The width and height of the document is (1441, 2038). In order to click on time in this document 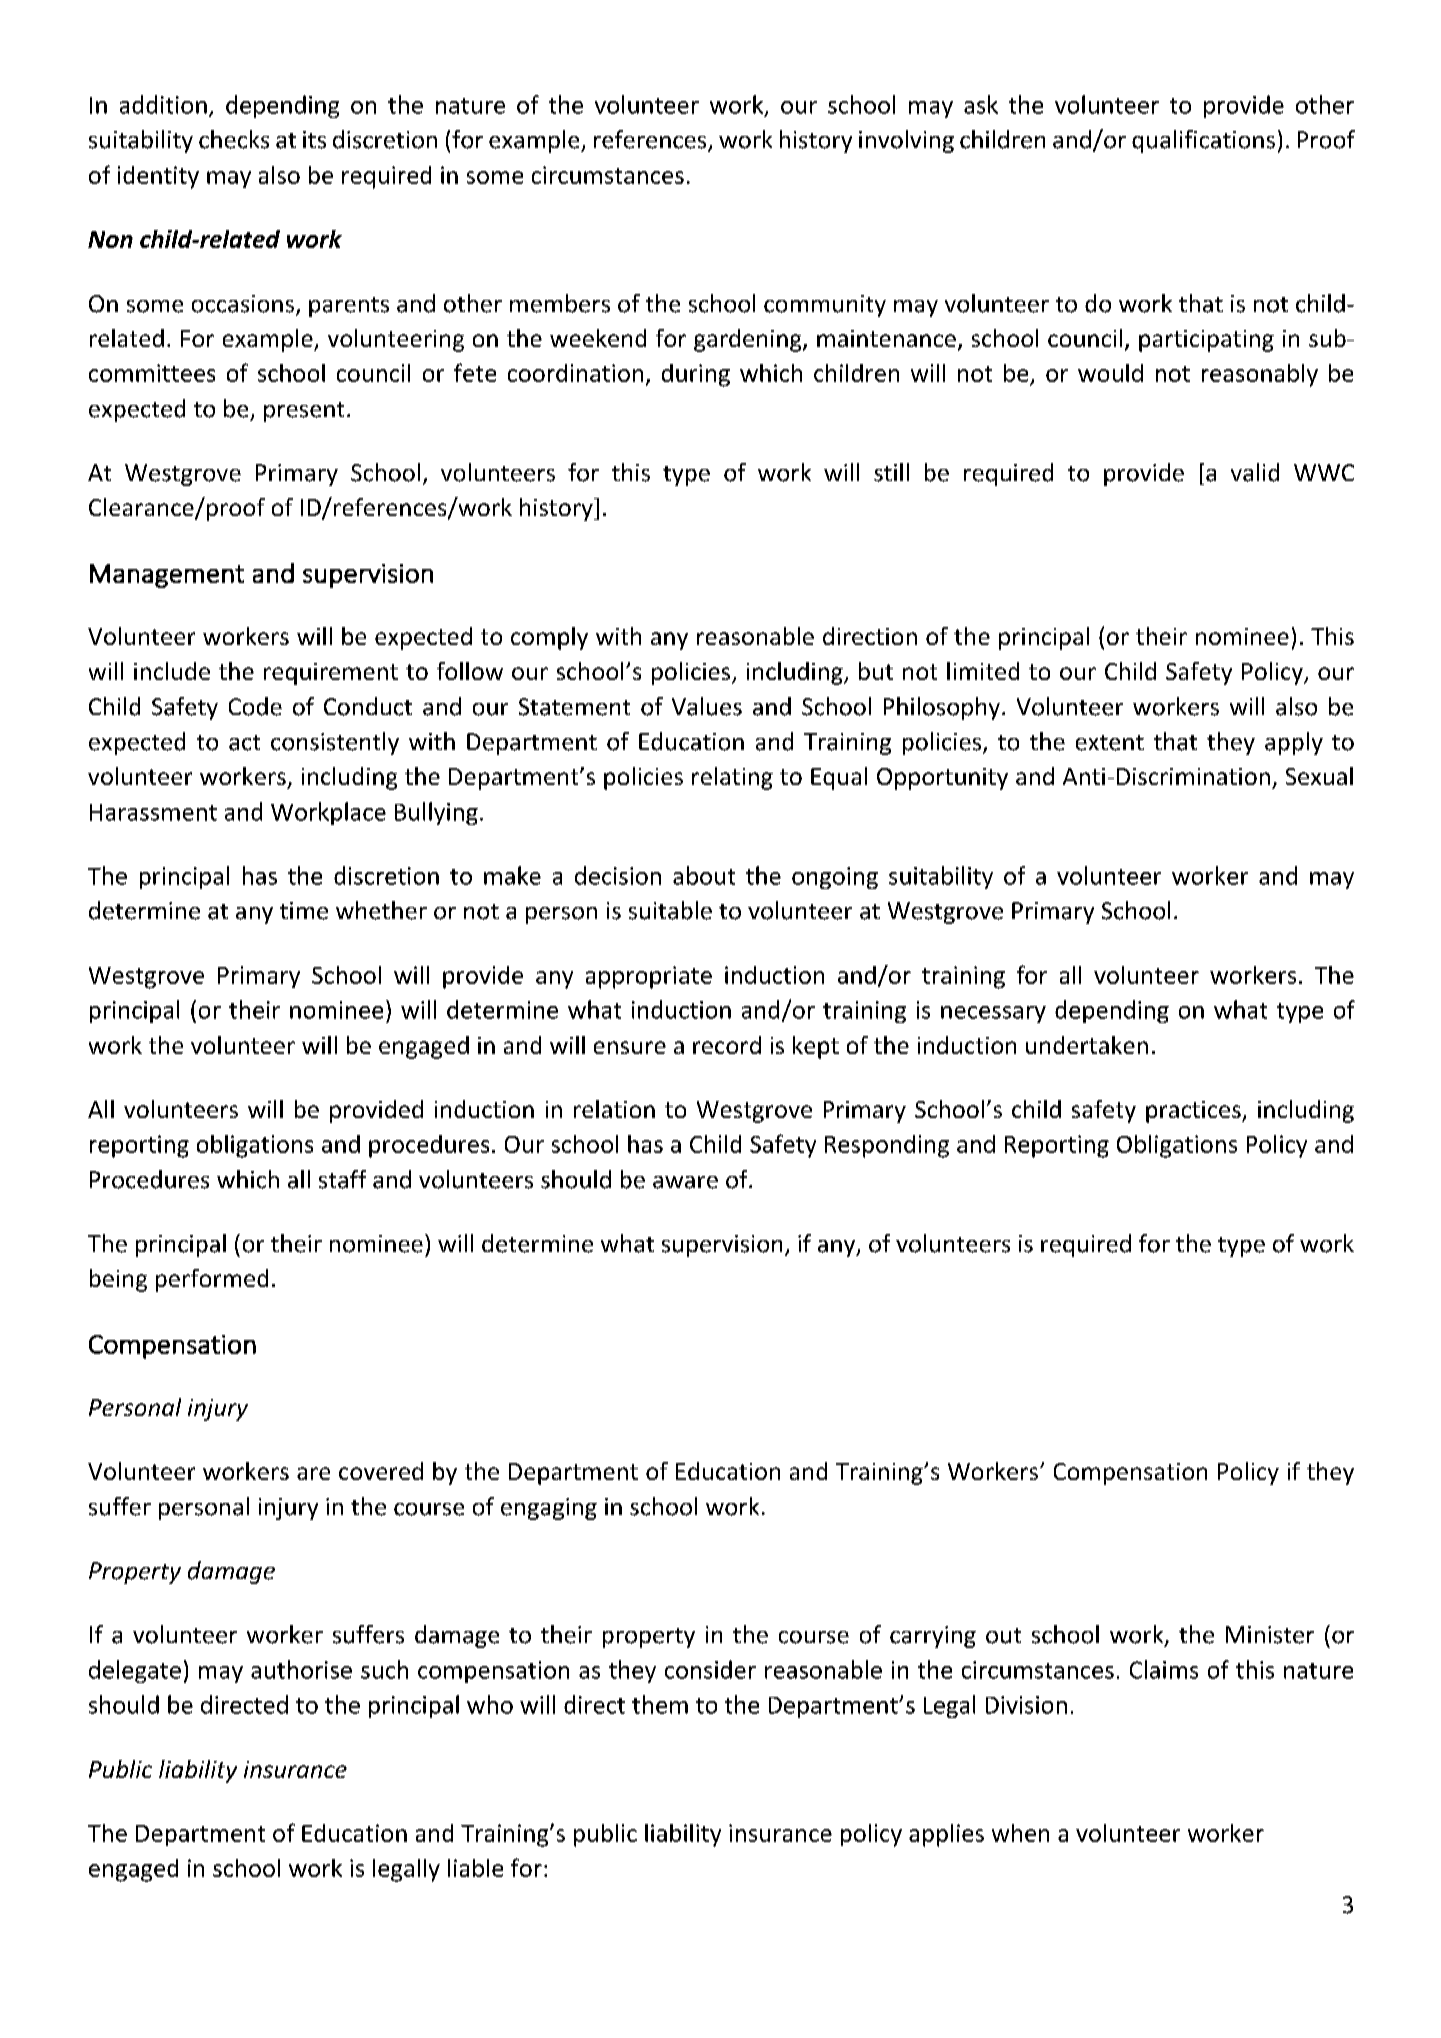, I will do `click(304, 911)`.
